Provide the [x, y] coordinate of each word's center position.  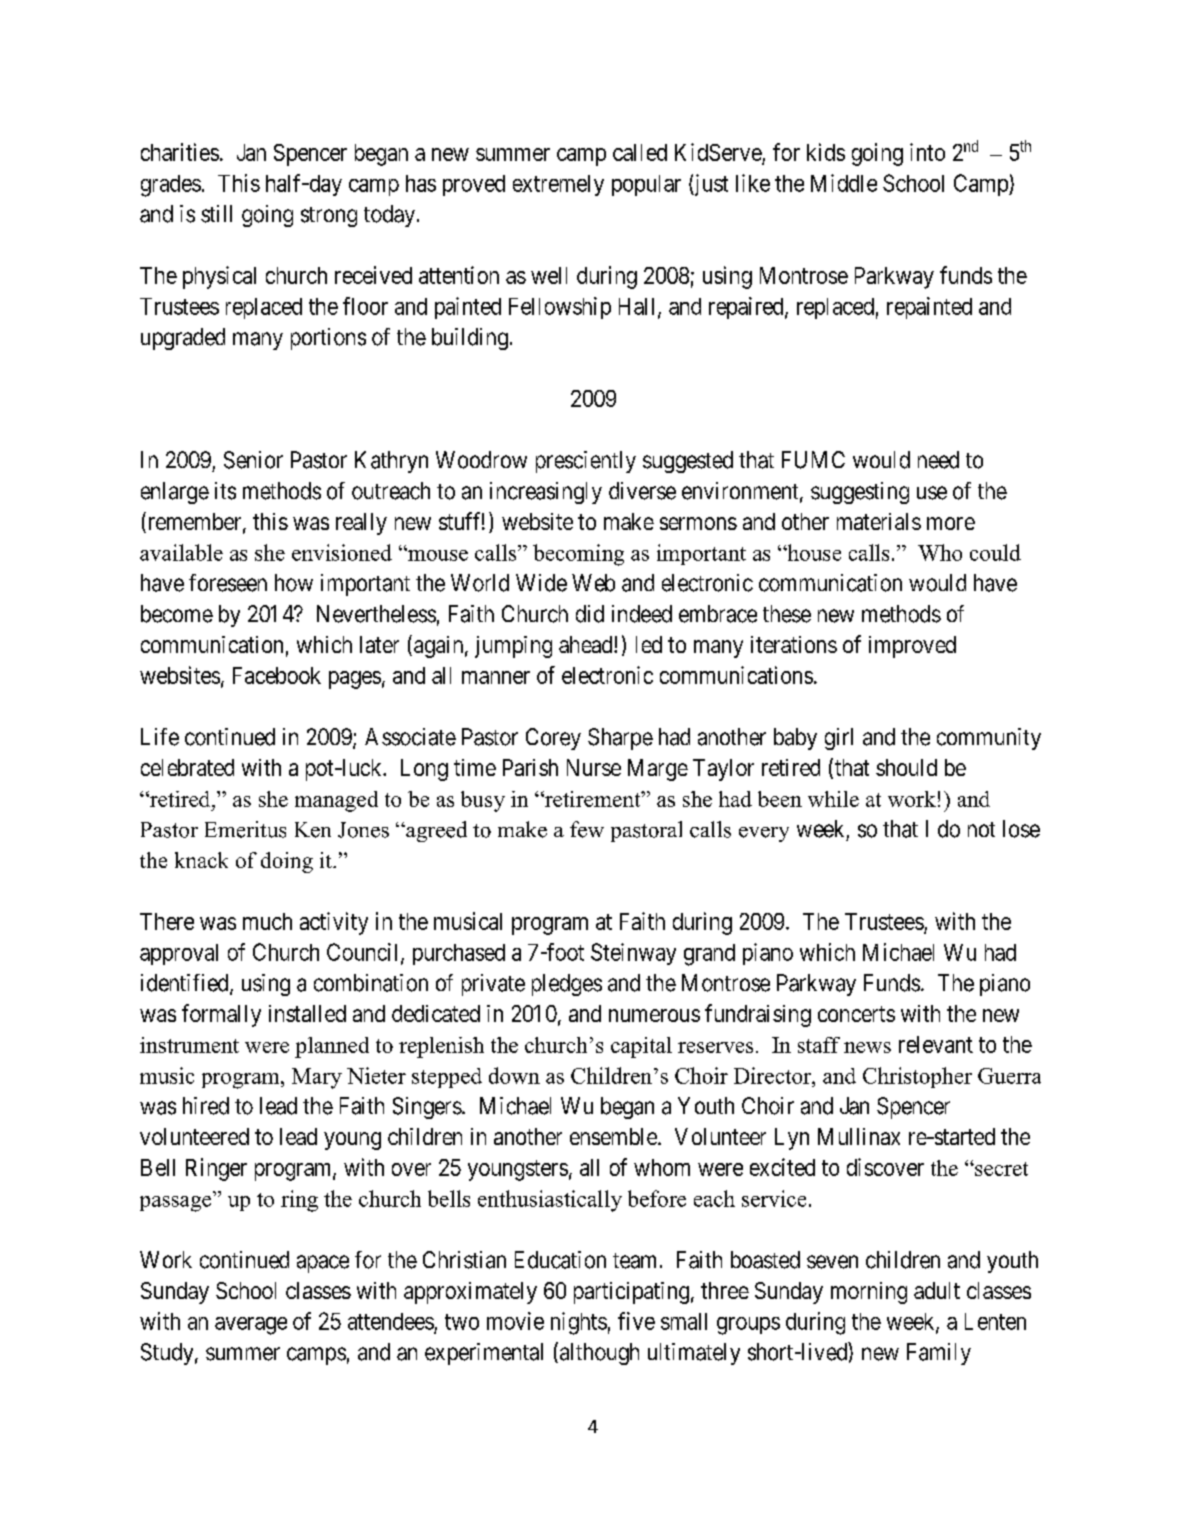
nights [579, 1323]
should [906, 767]
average [251, 1326]
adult [937, 1290]
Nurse [594, 767]
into [927, 152]
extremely [558, 185]
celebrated [187, 767]
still [216, 214]
